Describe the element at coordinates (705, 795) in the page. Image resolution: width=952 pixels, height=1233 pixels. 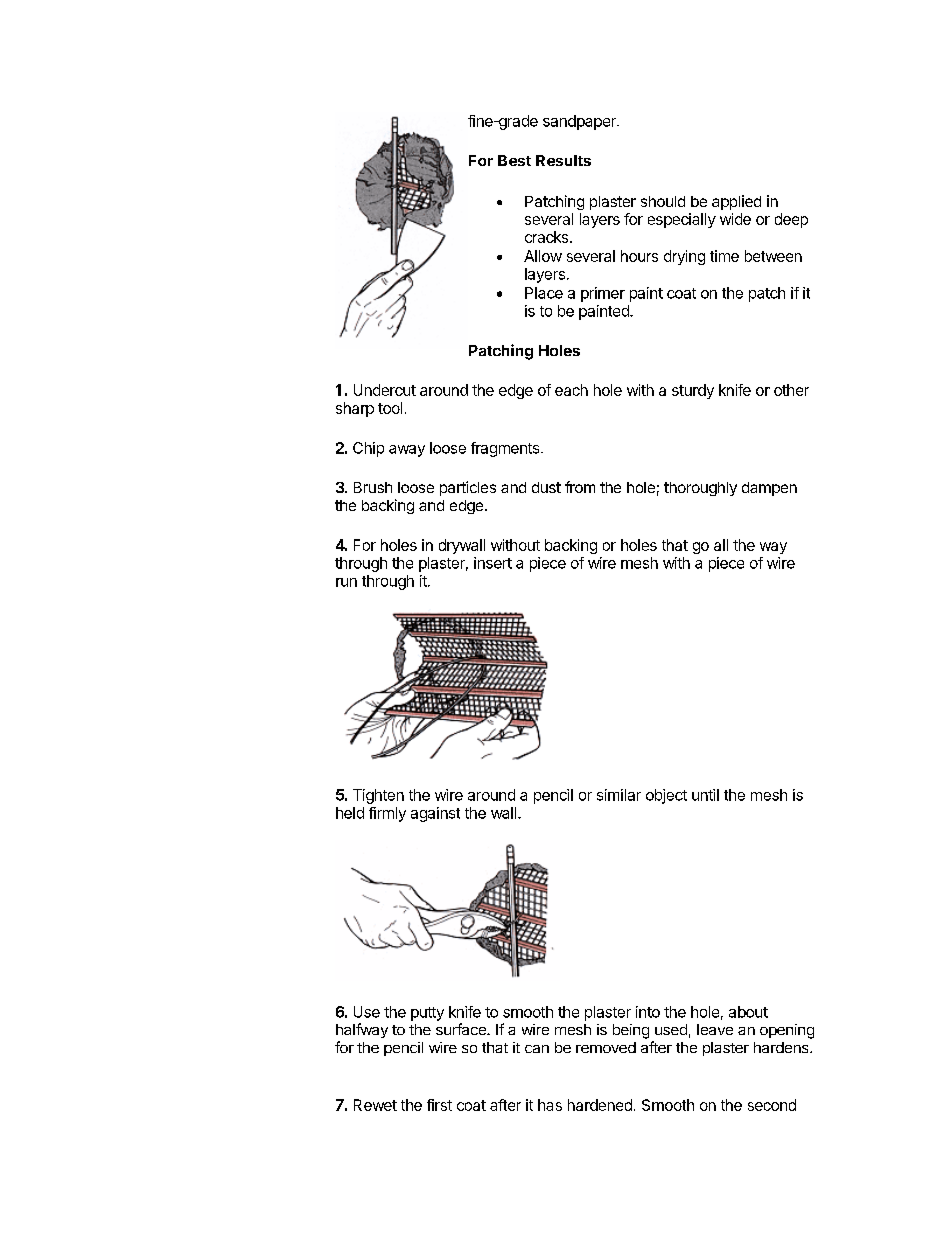
I see `until` at that location.
